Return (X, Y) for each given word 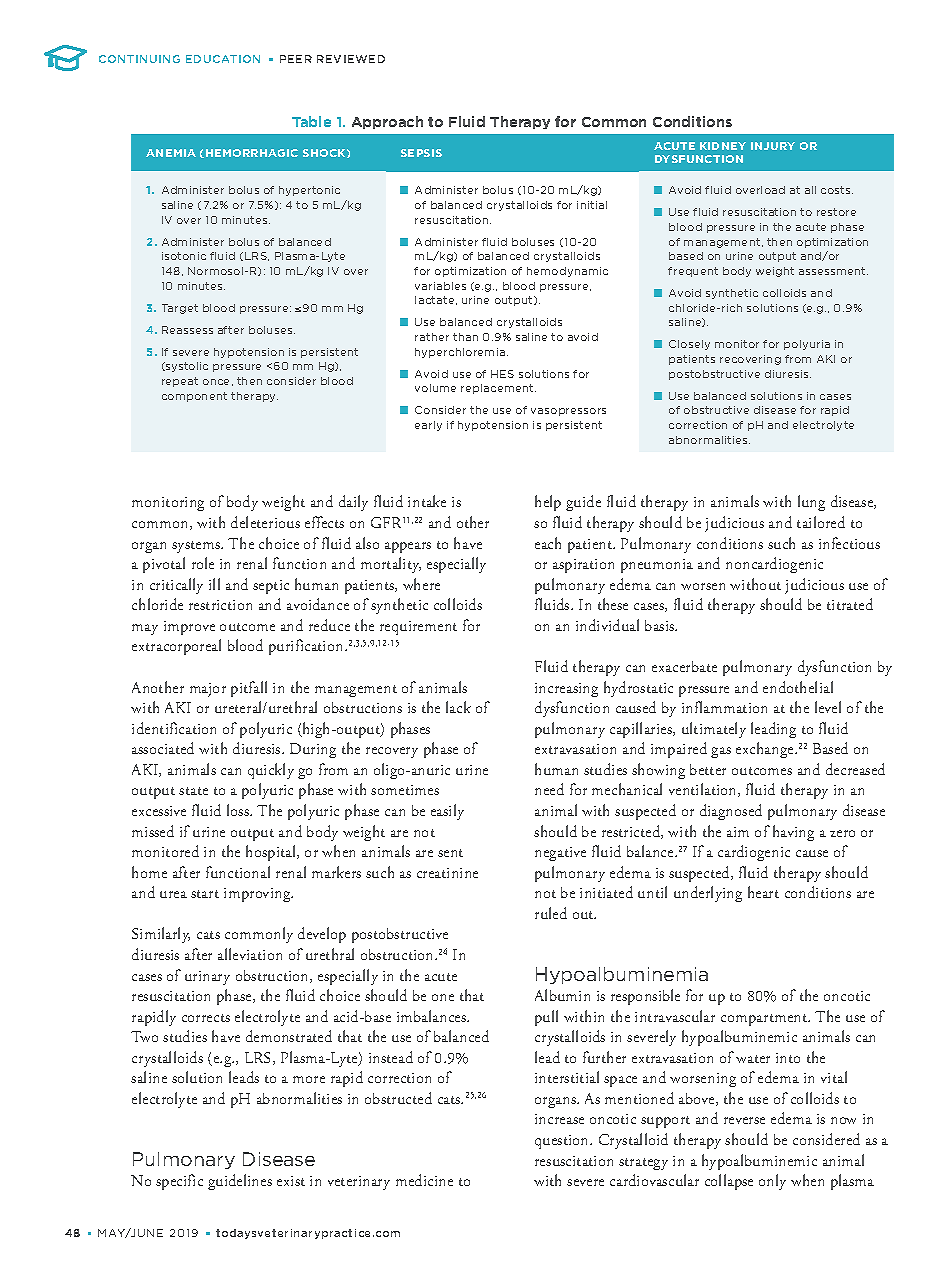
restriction (220, 605)
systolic (186, 367)
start (205, 894)
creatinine (447, 873)
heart (763, 892)
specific (179, 1182)
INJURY (773, 146)
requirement (418, 628)
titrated (850, 604)
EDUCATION (223, 59)
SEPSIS (421, 153)
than (465, 337)
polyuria (807, 345)
